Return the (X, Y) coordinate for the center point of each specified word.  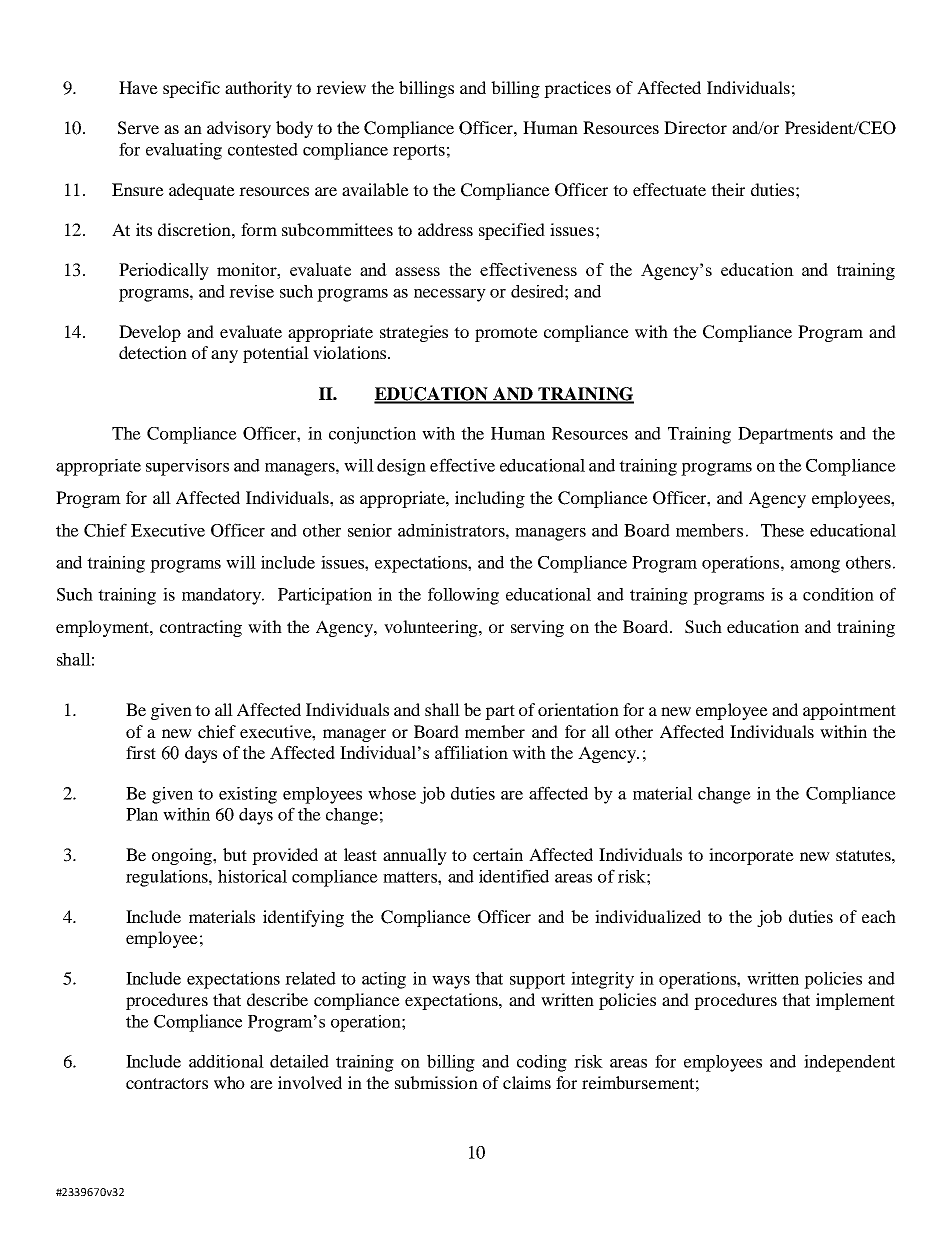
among (815, 566)
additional (226, 1061)
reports (419, 152)
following (463, 596)
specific (191, 89)
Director (695, 127)
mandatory (223, 596)
